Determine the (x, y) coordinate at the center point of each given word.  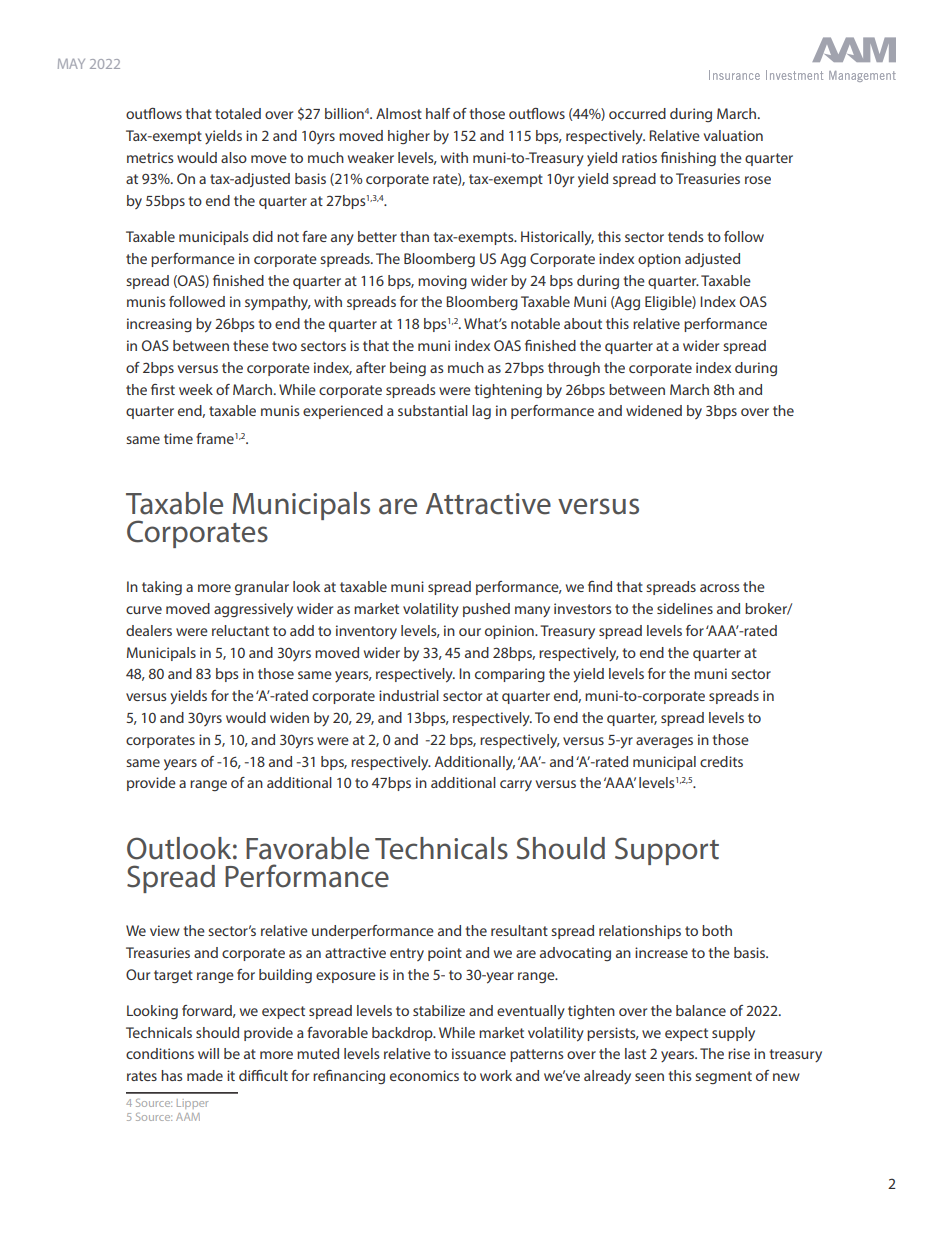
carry (516, 785)
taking (162, 588)
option (659, 260)
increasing (159, 325)
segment (723, 1077)
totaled (238, 113)
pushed (486, 610)
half (438, 113)
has (171, 1075)
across (719, 588)
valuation (733, 135)
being (408, 369)
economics (424, 1075)
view (165, 930)
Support (667, 851)
